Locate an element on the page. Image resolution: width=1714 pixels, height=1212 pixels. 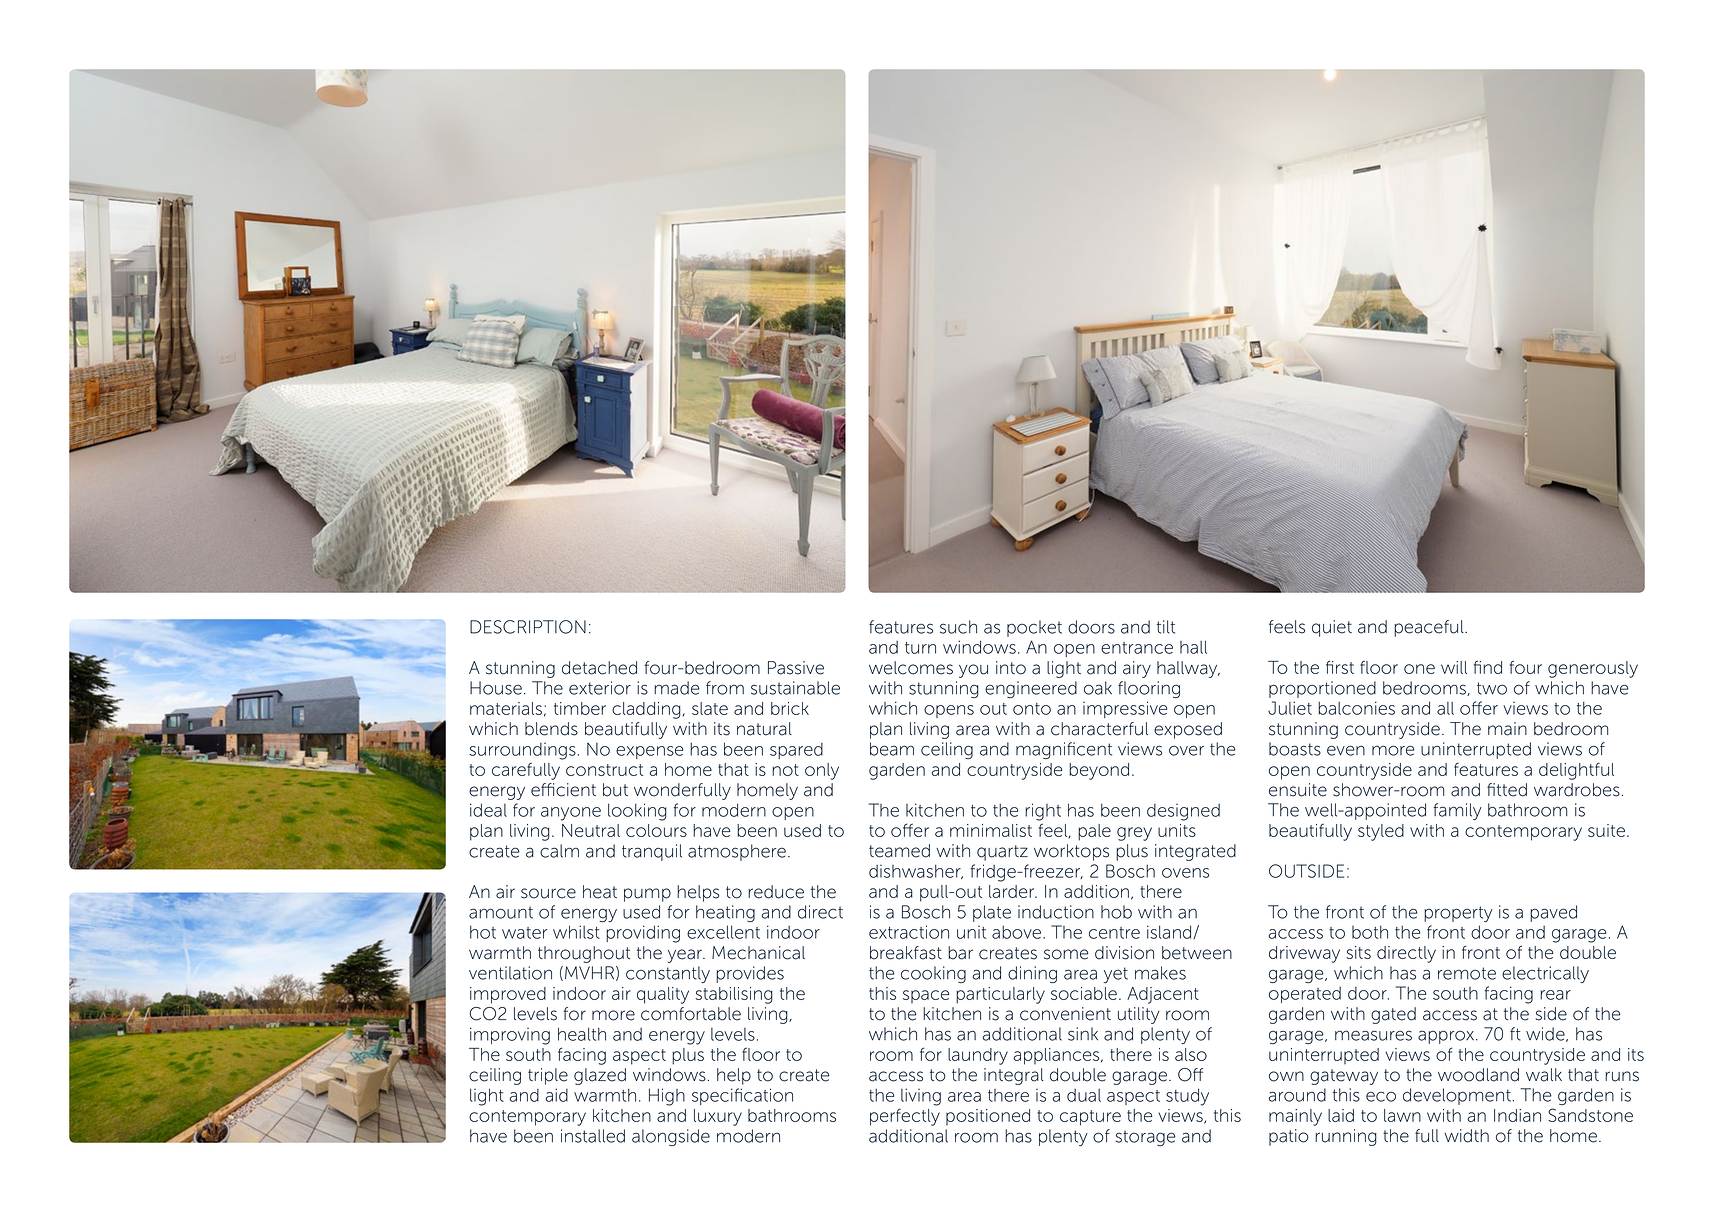
peaceful is located at coordinates (1430, 628).
